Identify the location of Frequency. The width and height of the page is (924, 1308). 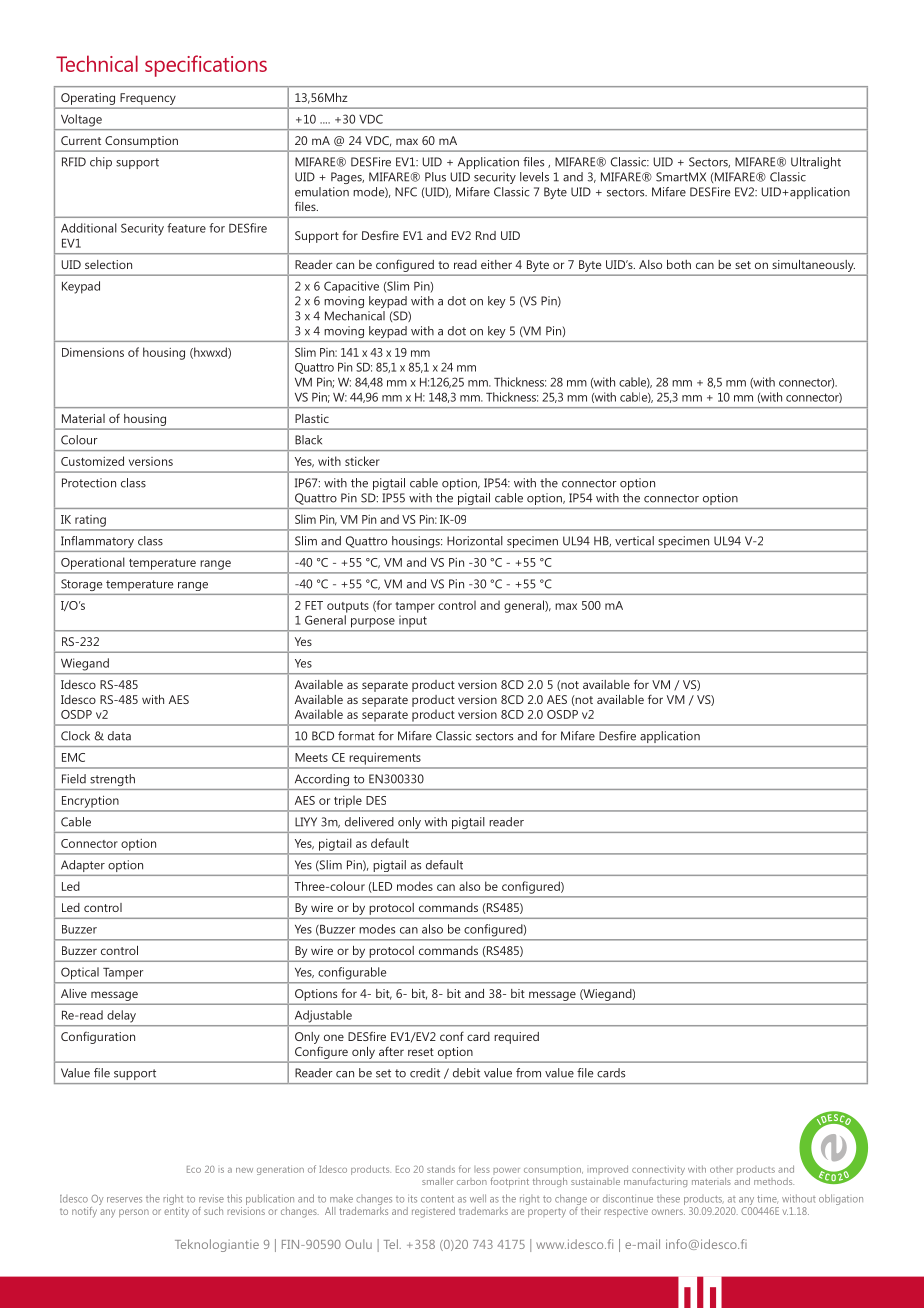
(148, 99).
